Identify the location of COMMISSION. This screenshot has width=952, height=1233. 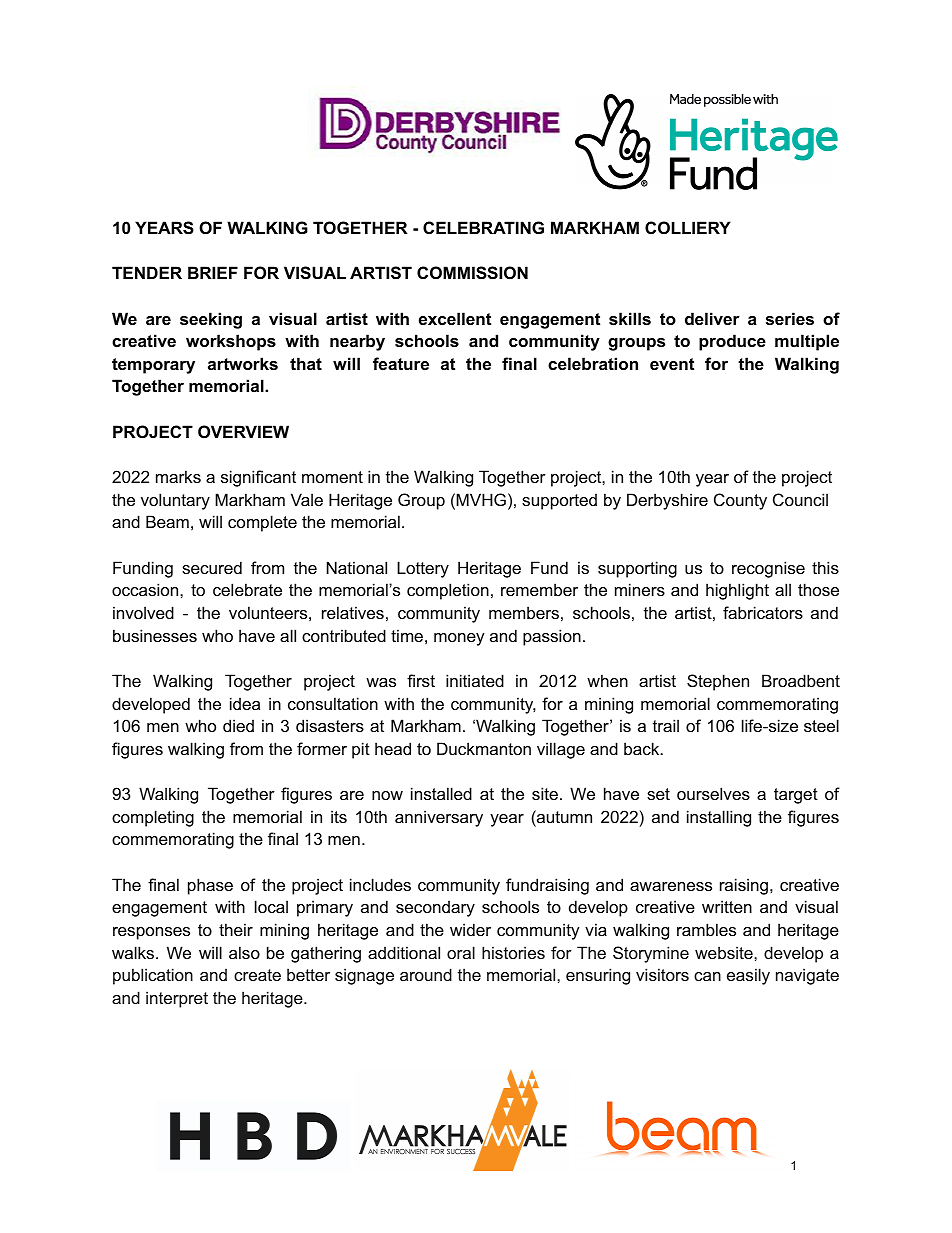
(472, 273).
